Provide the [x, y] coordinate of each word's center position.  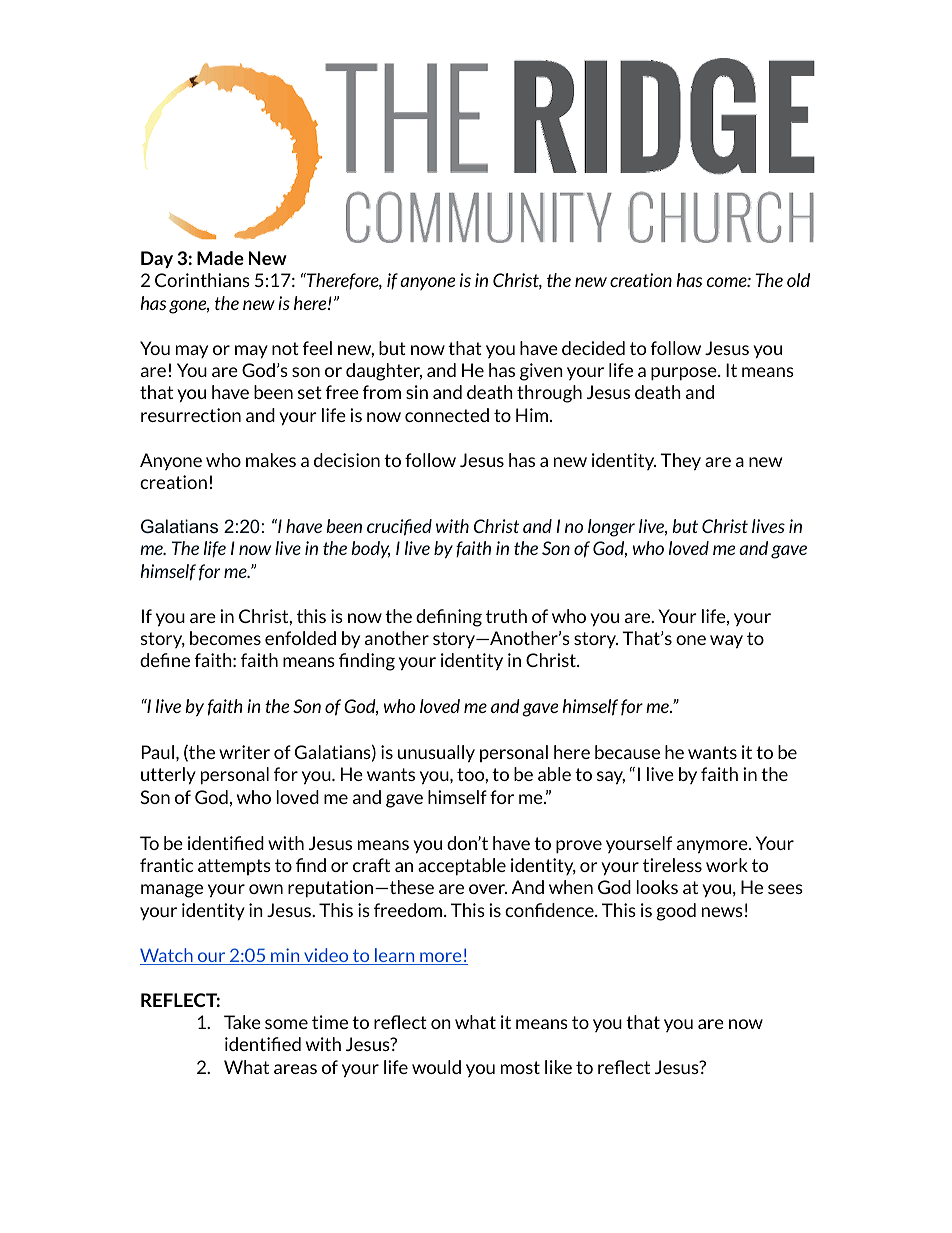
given [541, 372]
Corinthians [202, 280]
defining [449, 618]
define [165, 660]
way [726, 642]
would [436, 1067]
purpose [685, 374]
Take [242, 1022]
